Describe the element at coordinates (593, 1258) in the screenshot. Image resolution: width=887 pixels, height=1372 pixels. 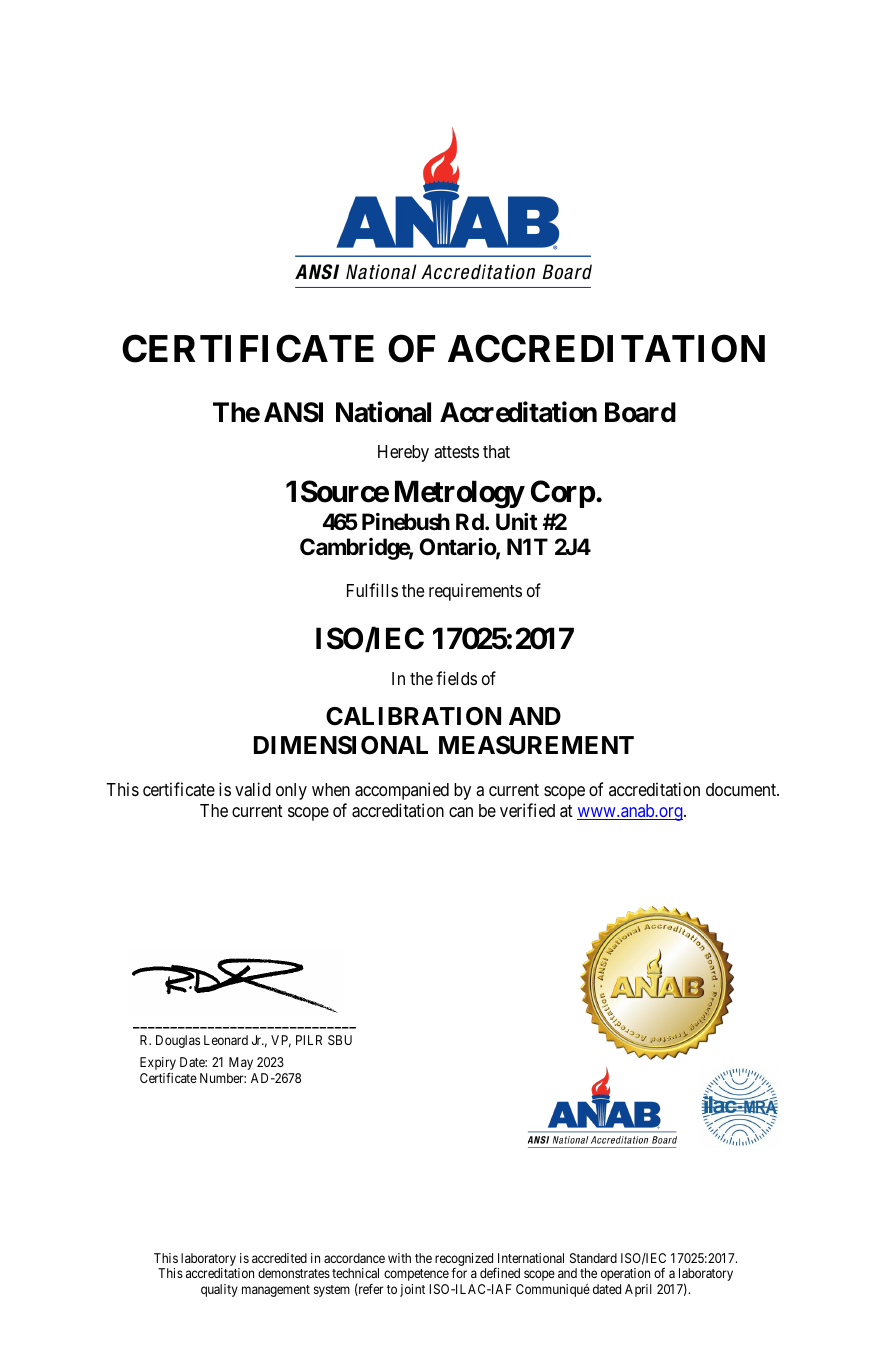
I see `Standard` at that location.
